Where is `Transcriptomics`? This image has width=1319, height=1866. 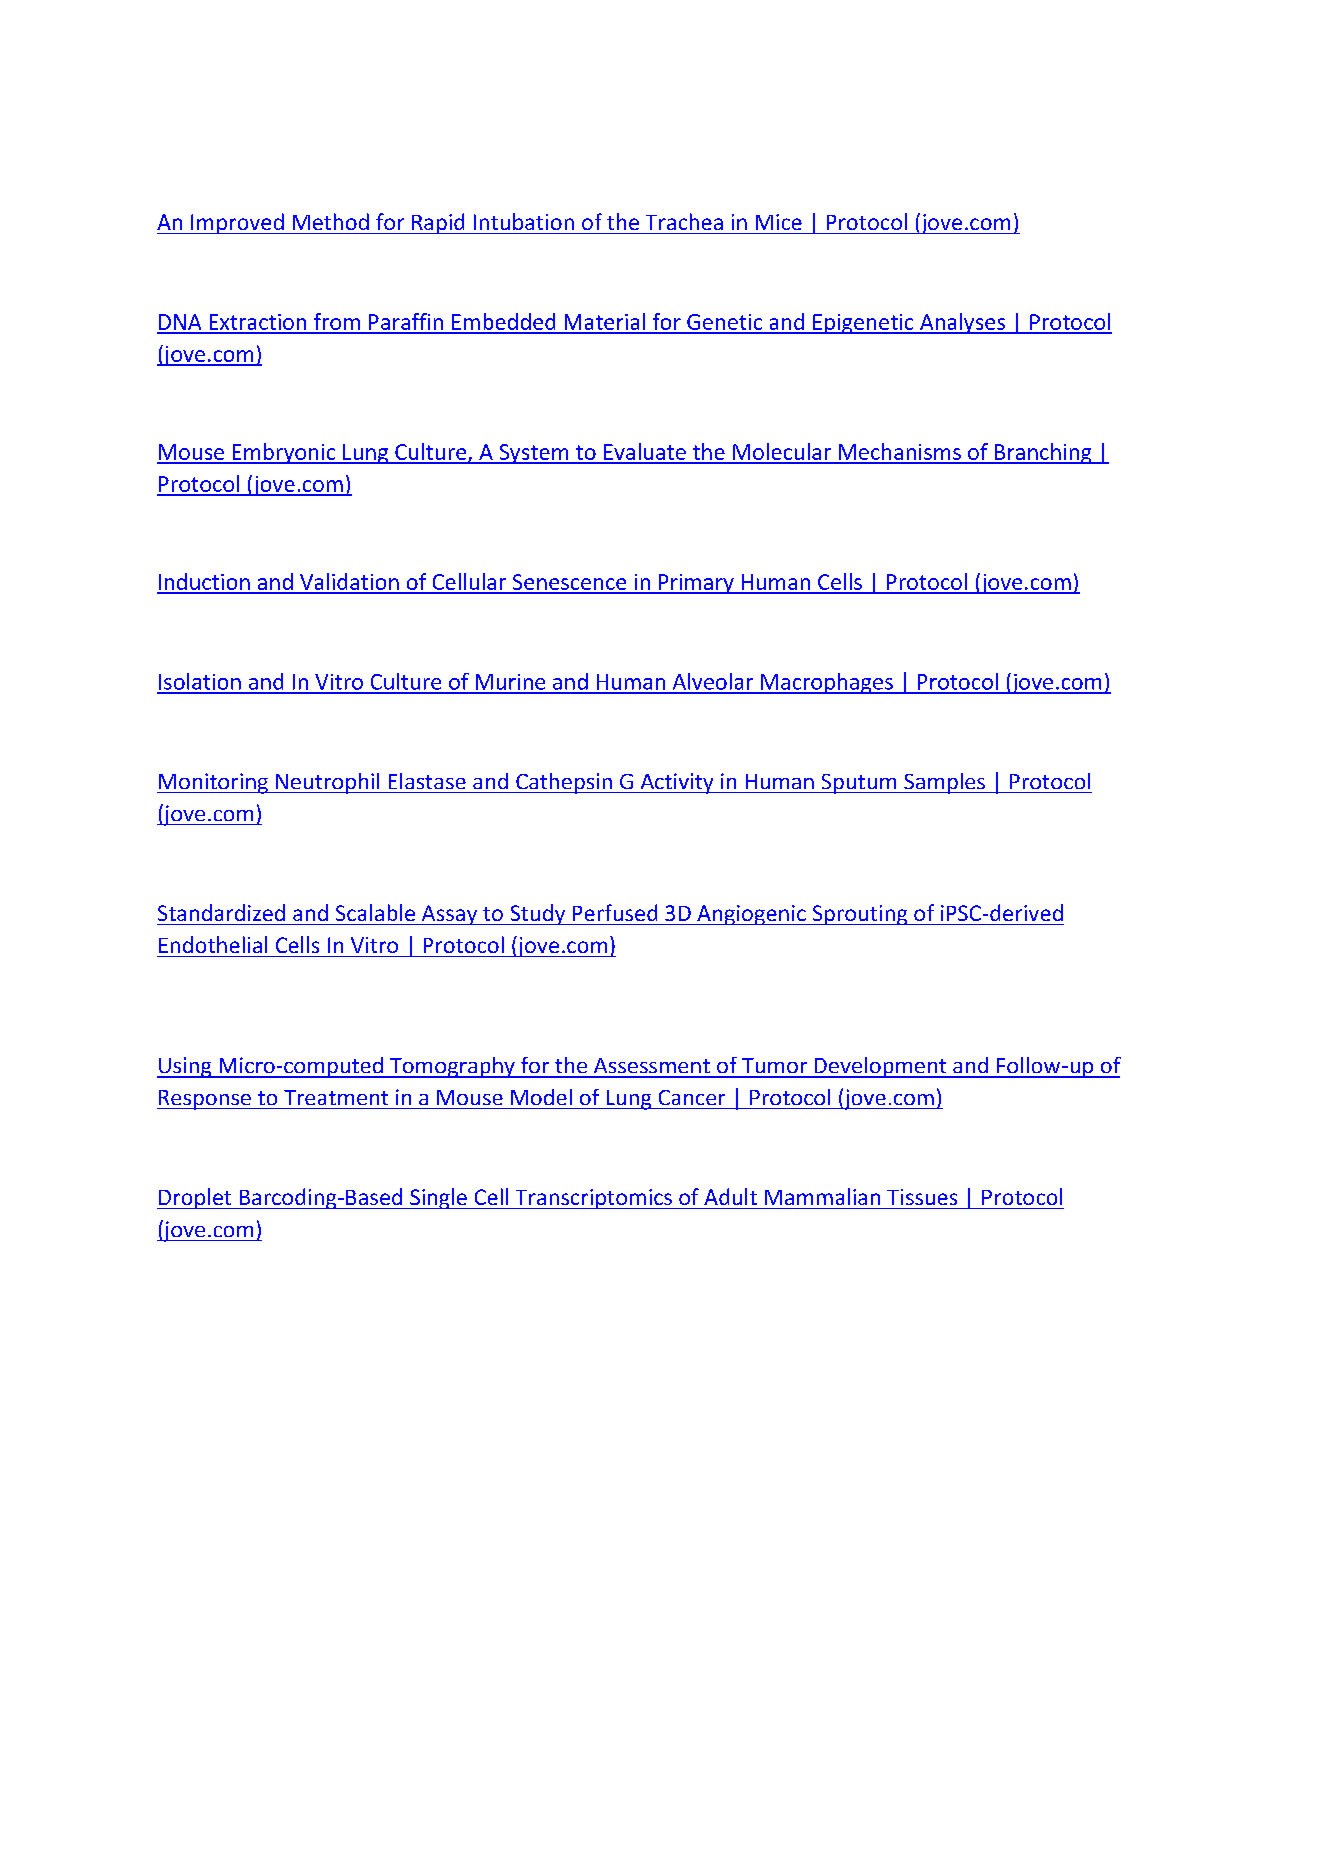
Transcriptomics is located at coordinates (593, 1199).
